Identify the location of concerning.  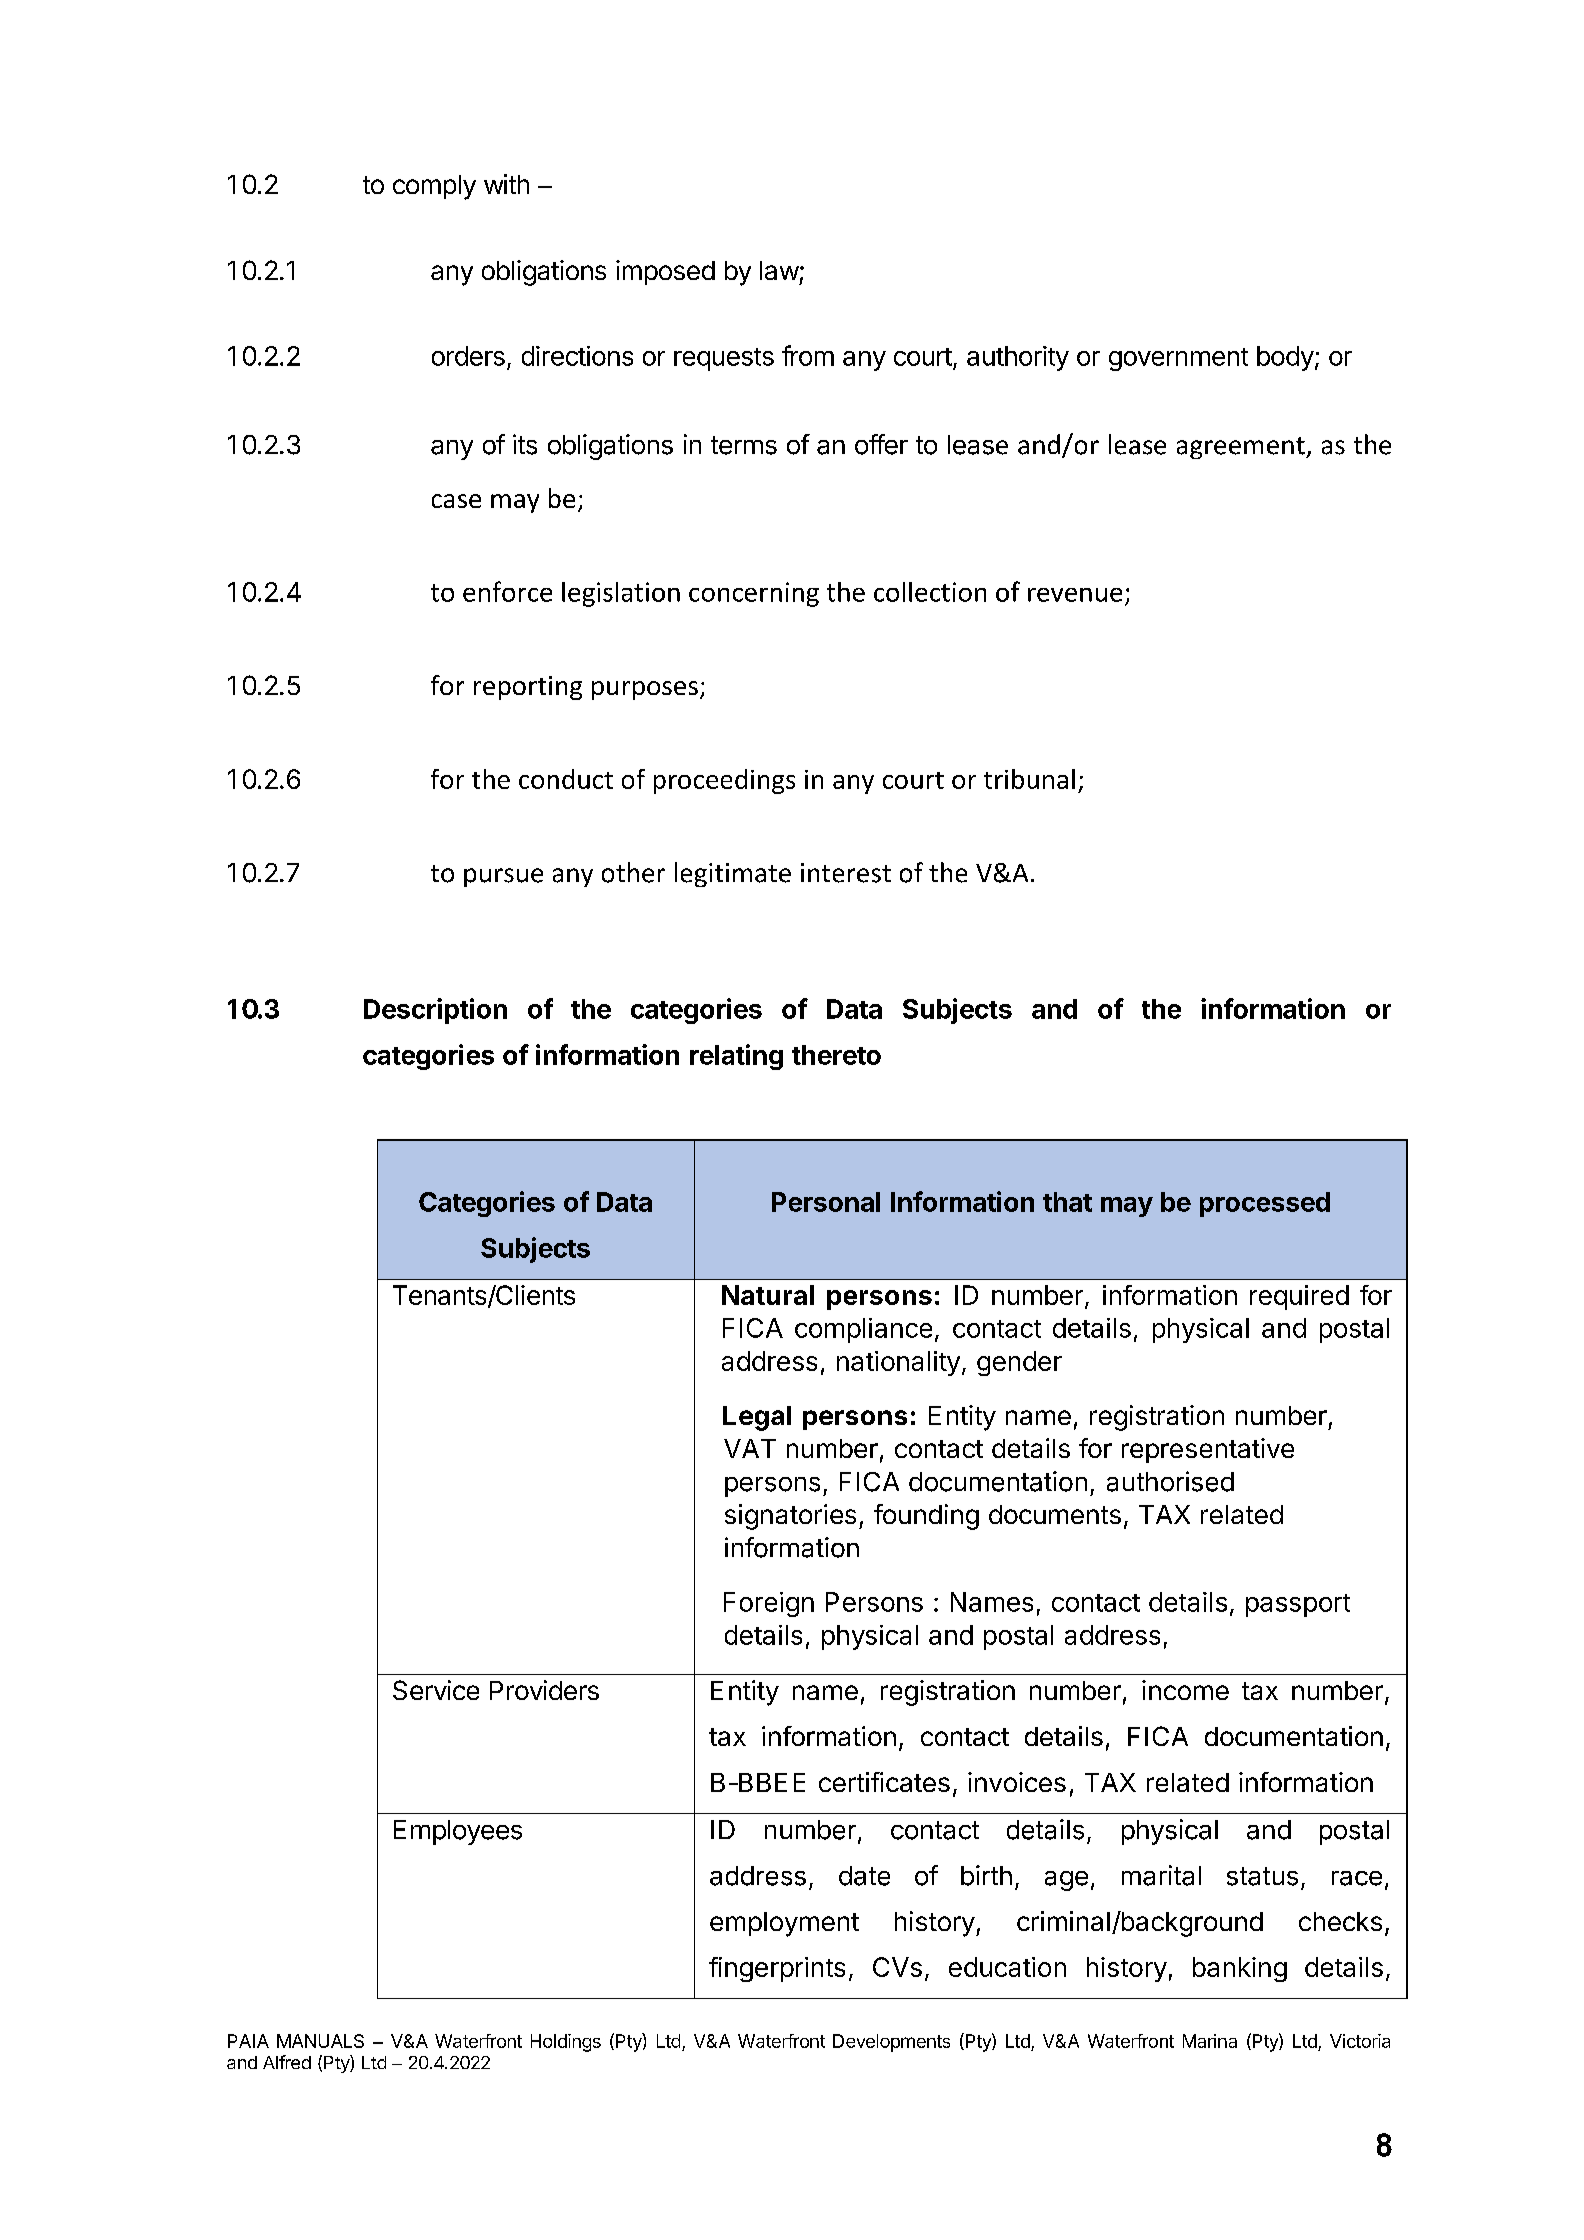
(754, 594).
